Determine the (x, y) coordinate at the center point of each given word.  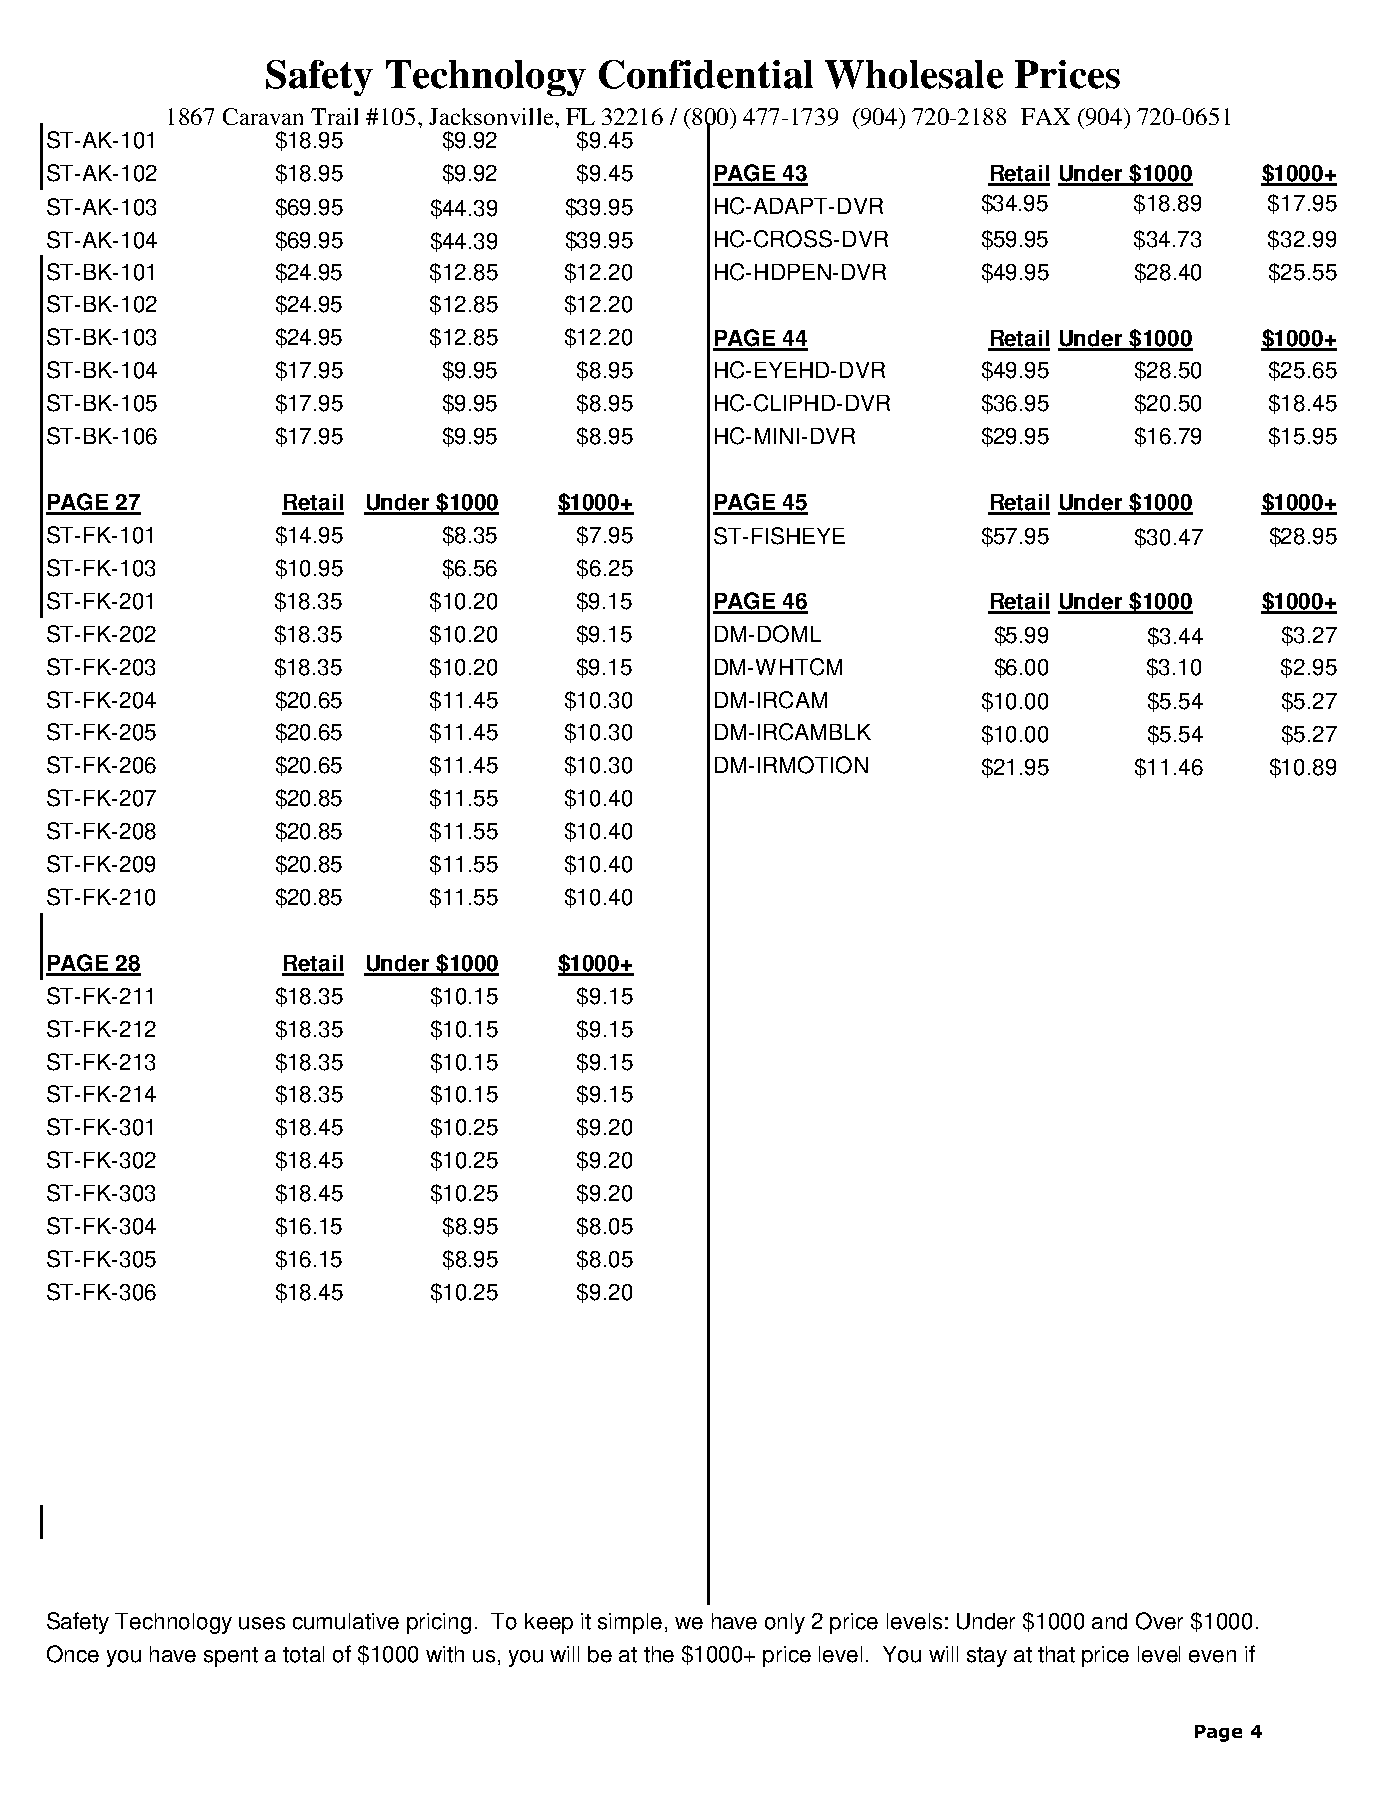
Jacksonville (492, 116)
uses (262, 1623)
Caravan (263, 116)
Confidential (706, 74)
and (1109, 1621)
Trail (334, 116)
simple (630, 1623)
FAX (1045, 116)
